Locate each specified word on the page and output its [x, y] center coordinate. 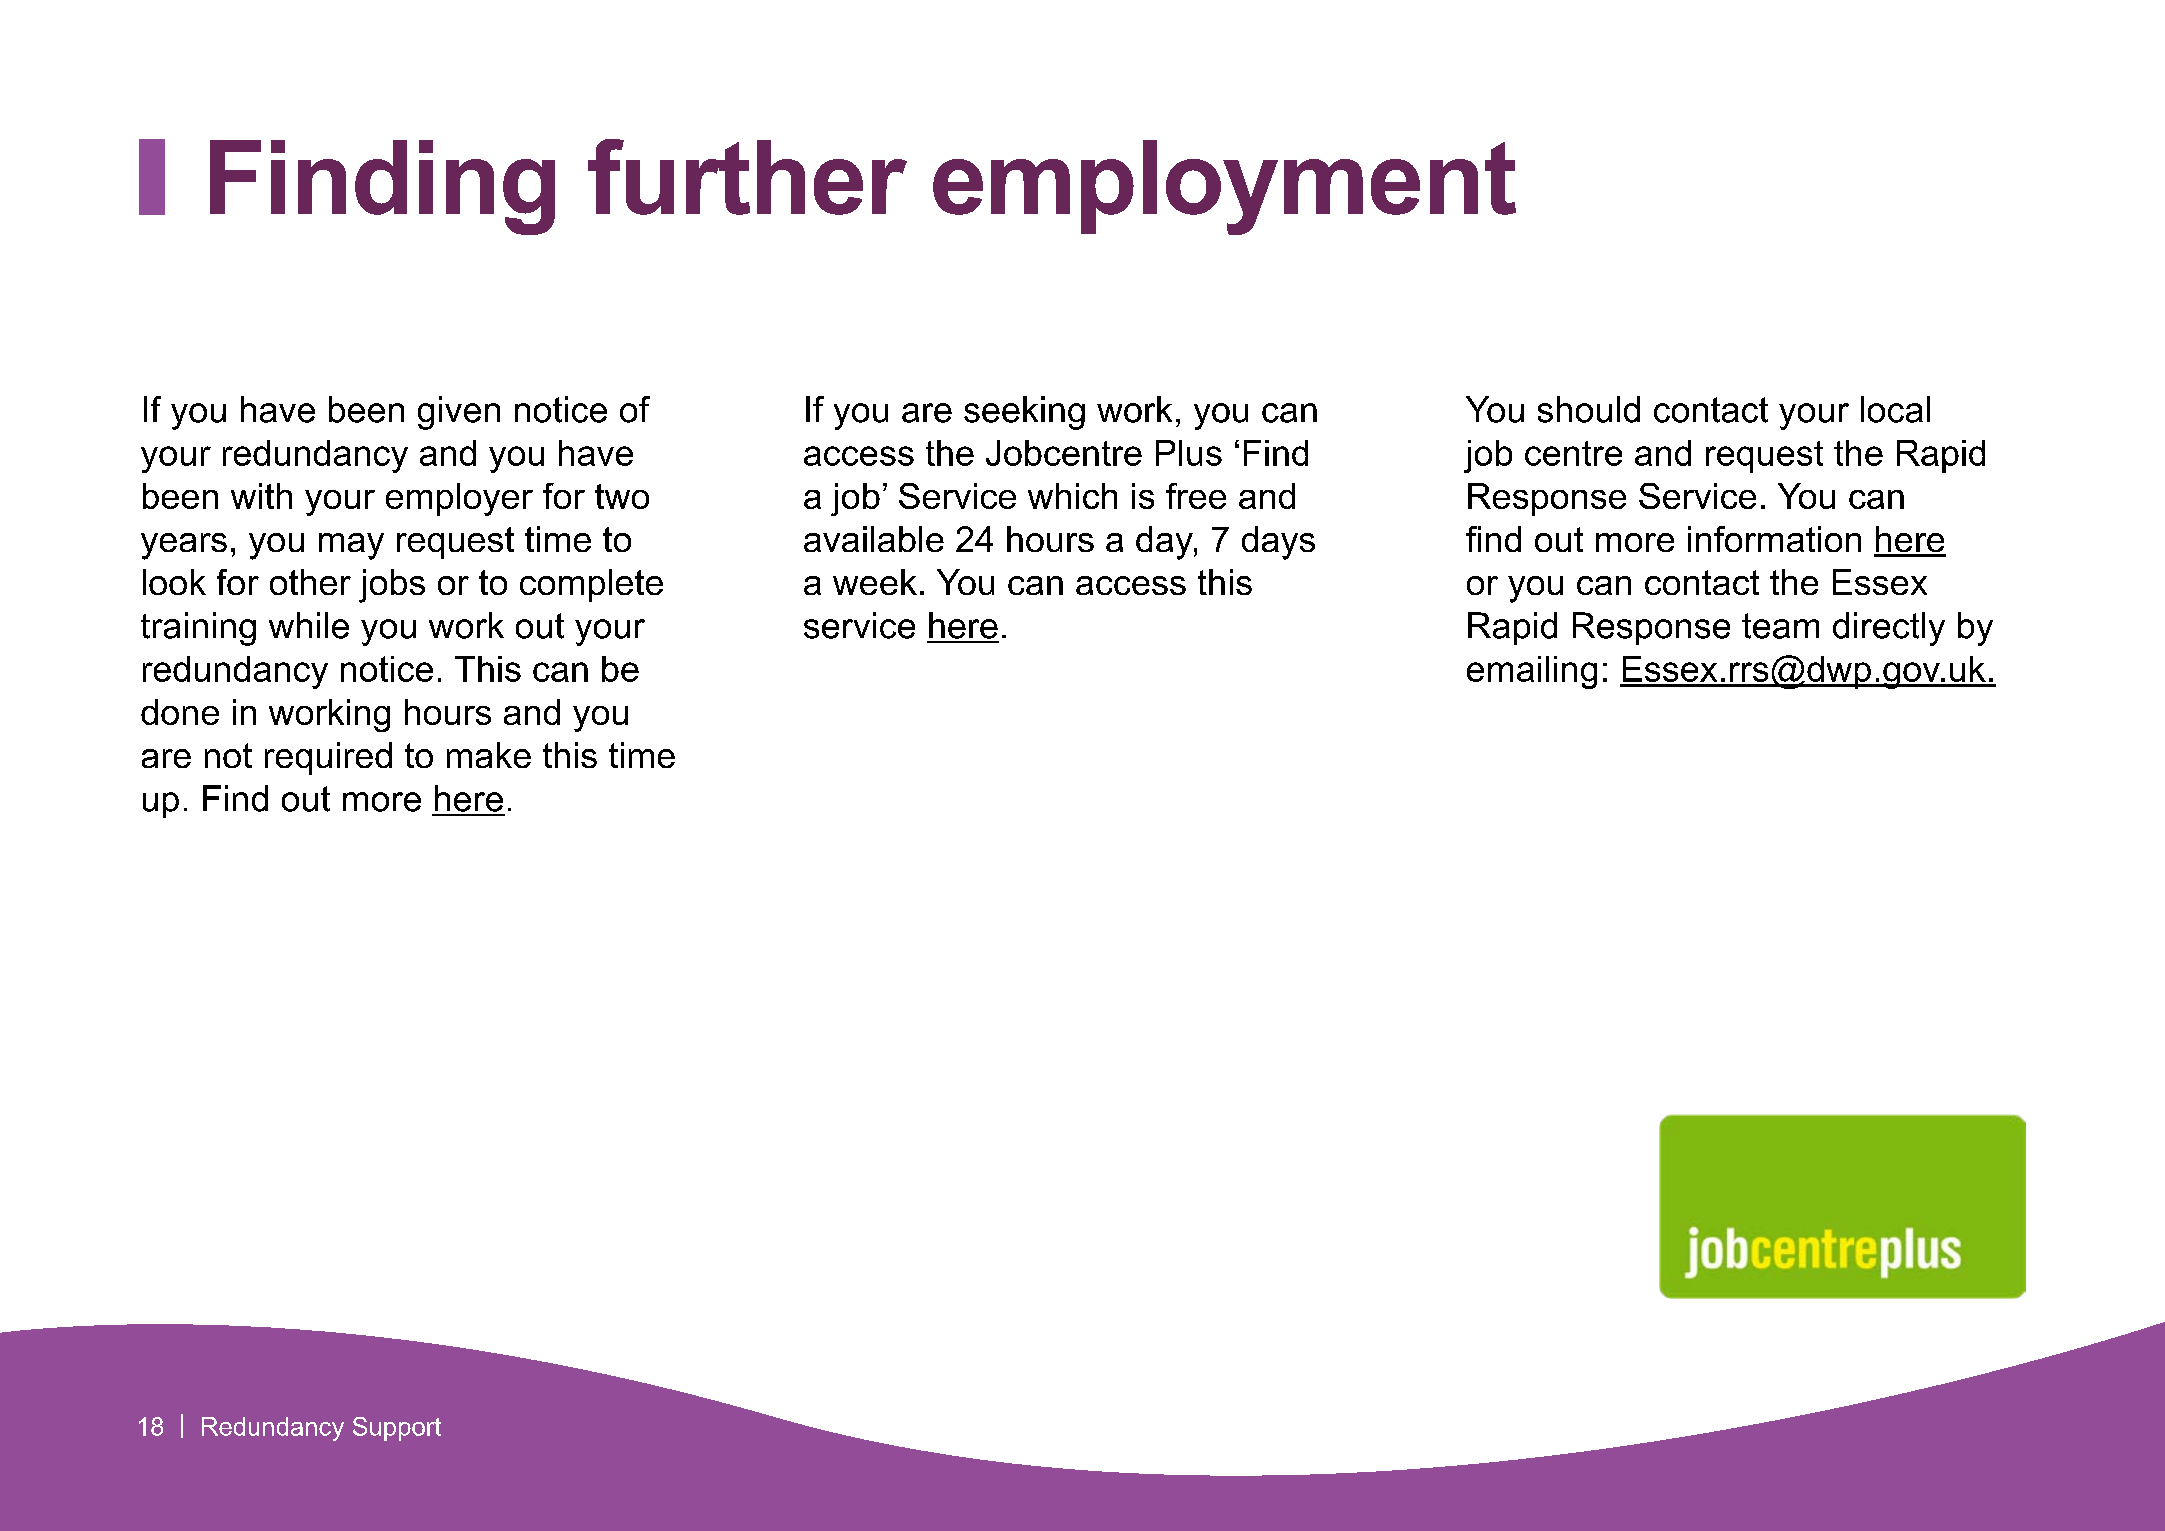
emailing [1532, 672]
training [198, 629]
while [309, 625]
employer [459, 499]
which [1072, 496]
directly [1889, 629]
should [1589, 409]
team [1780, 626]
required [328, 758]
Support [397, 1429]
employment [1224, 187]
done [180, 712]
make [489, 755]
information [1774, 539]
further [747, 177]
